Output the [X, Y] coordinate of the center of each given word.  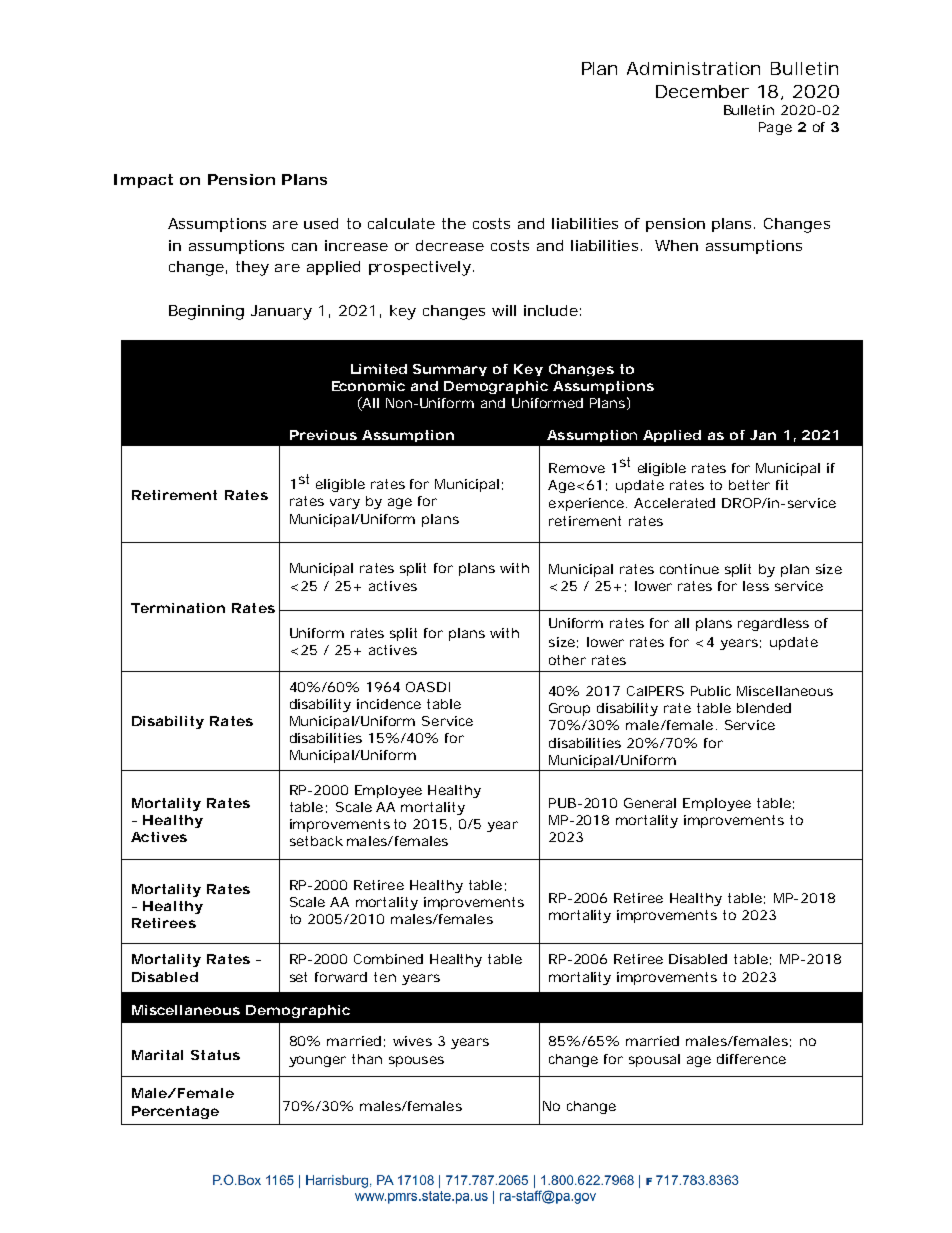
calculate [401, 223]
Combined [388, 959]
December [702, 91]
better [749, 485]
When [676, 245]
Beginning [206, 312]
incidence [389, 704]
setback [316, 841]
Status [215, 1055]
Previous [323, 435]
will [504, 310]
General [650, 803]
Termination [178, 608]
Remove [577, 468]
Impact [143, 181]
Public [711, 691]
